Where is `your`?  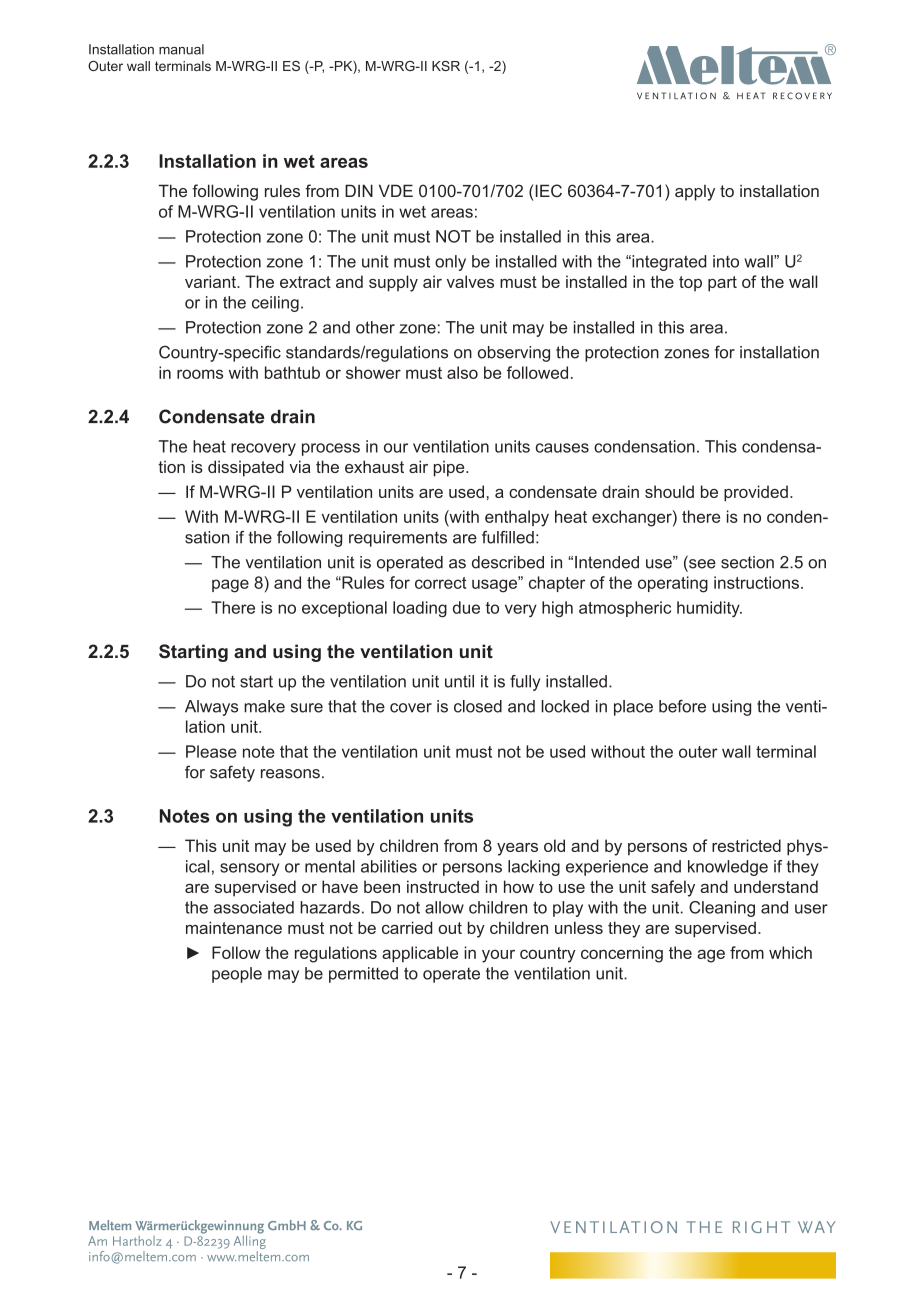 your is located at coordinates (498, 956).
